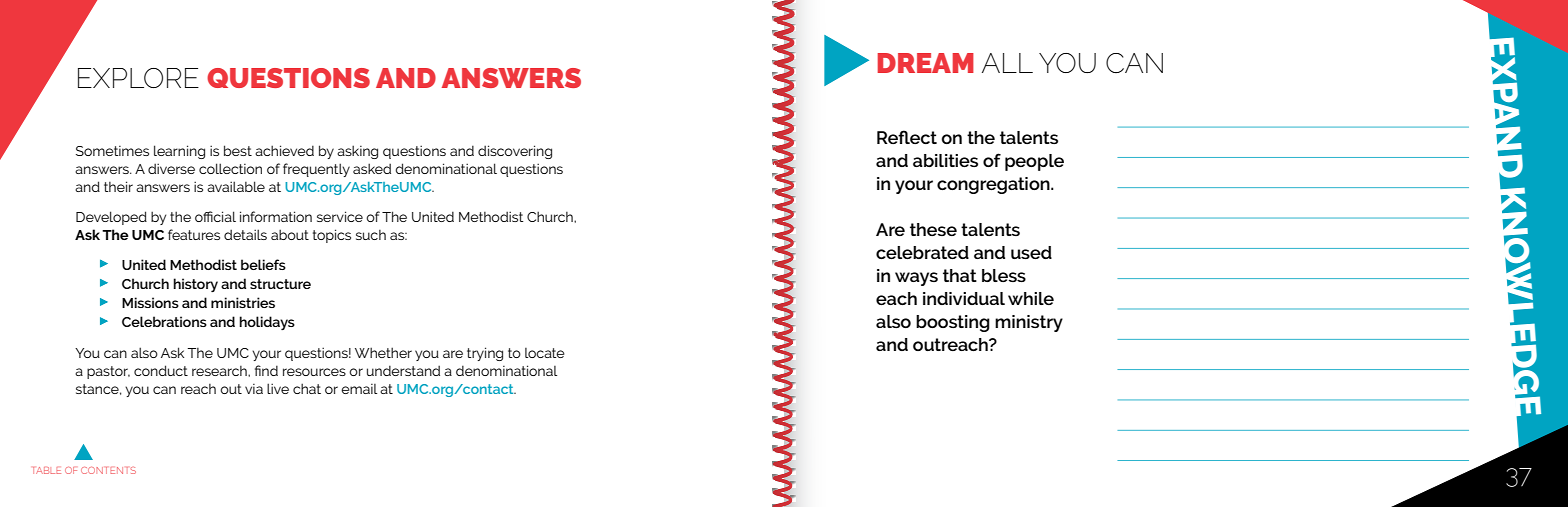 The image size is (1568, 507). I want to click on email, so click(359, 389).
